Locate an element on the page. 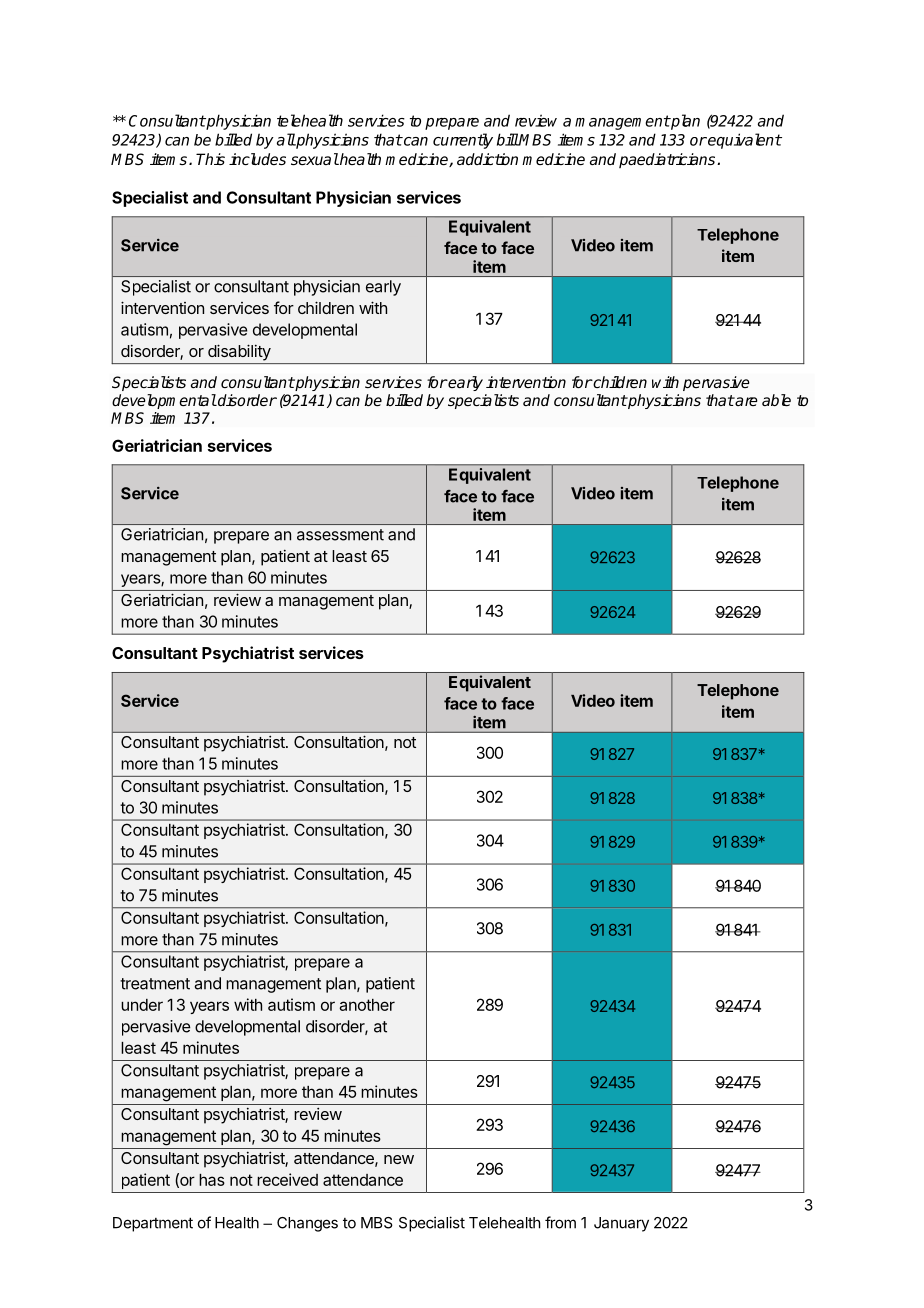 Image resolution: width=924 pixels, height=1308 pixels. January is located at coordinates (621, 1224).
